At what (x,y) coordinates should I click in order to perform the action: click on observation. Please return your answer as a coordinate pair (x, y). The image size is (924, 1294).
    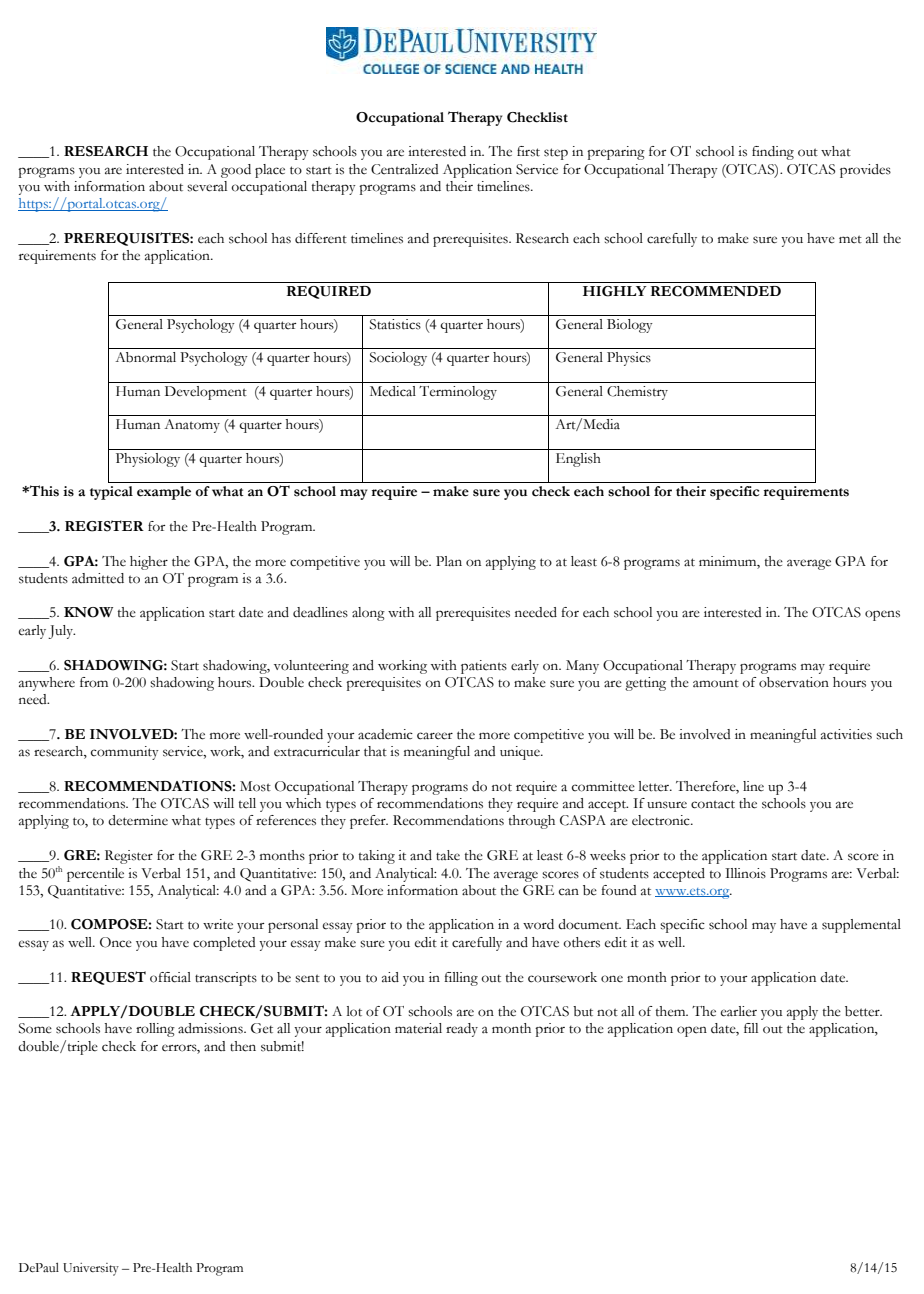
    Looking at the image, I should click on (794, 682).
